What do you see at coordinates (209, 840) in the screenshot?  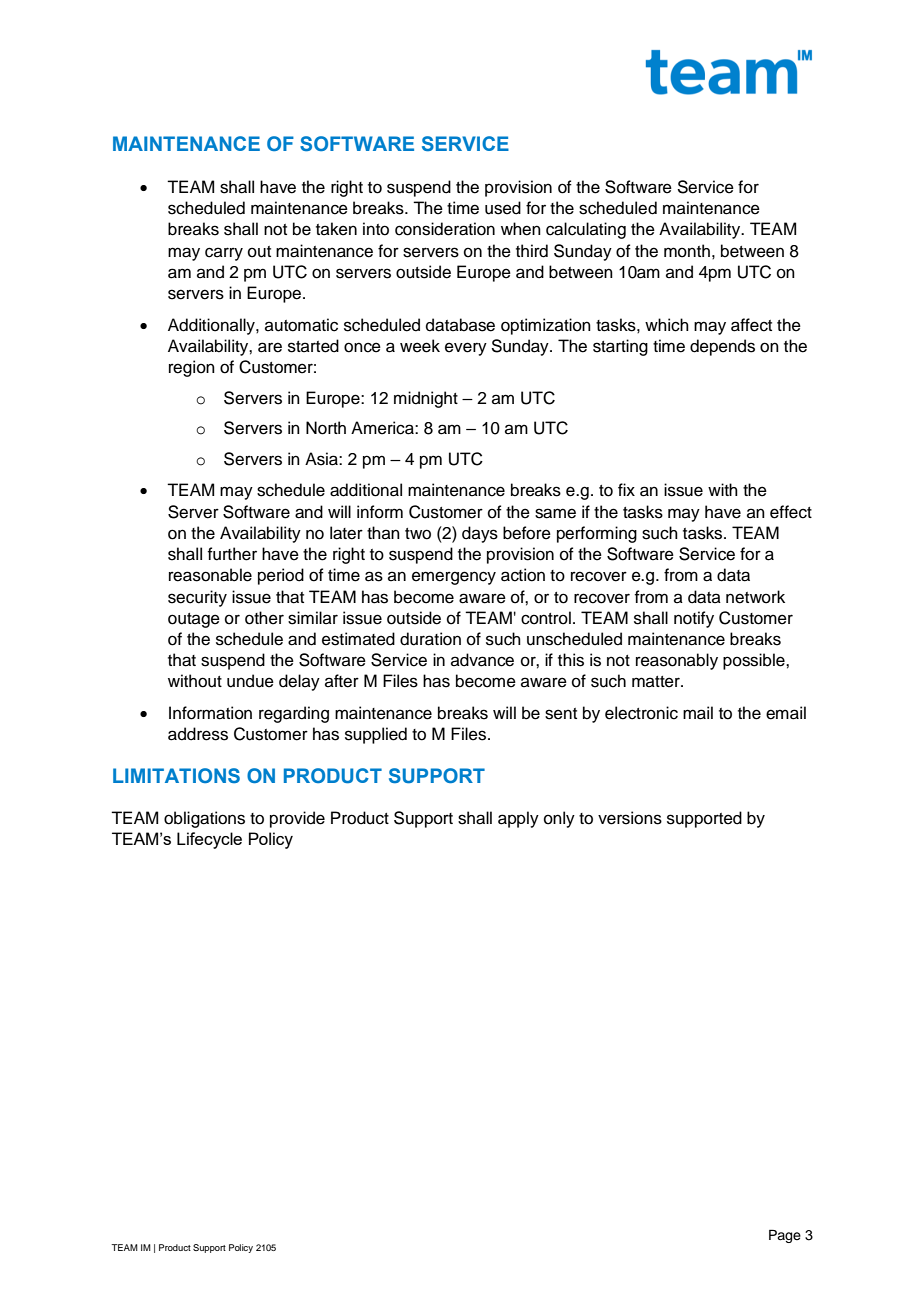 I see `Lifecycle` at bounding box center [209, 840].
